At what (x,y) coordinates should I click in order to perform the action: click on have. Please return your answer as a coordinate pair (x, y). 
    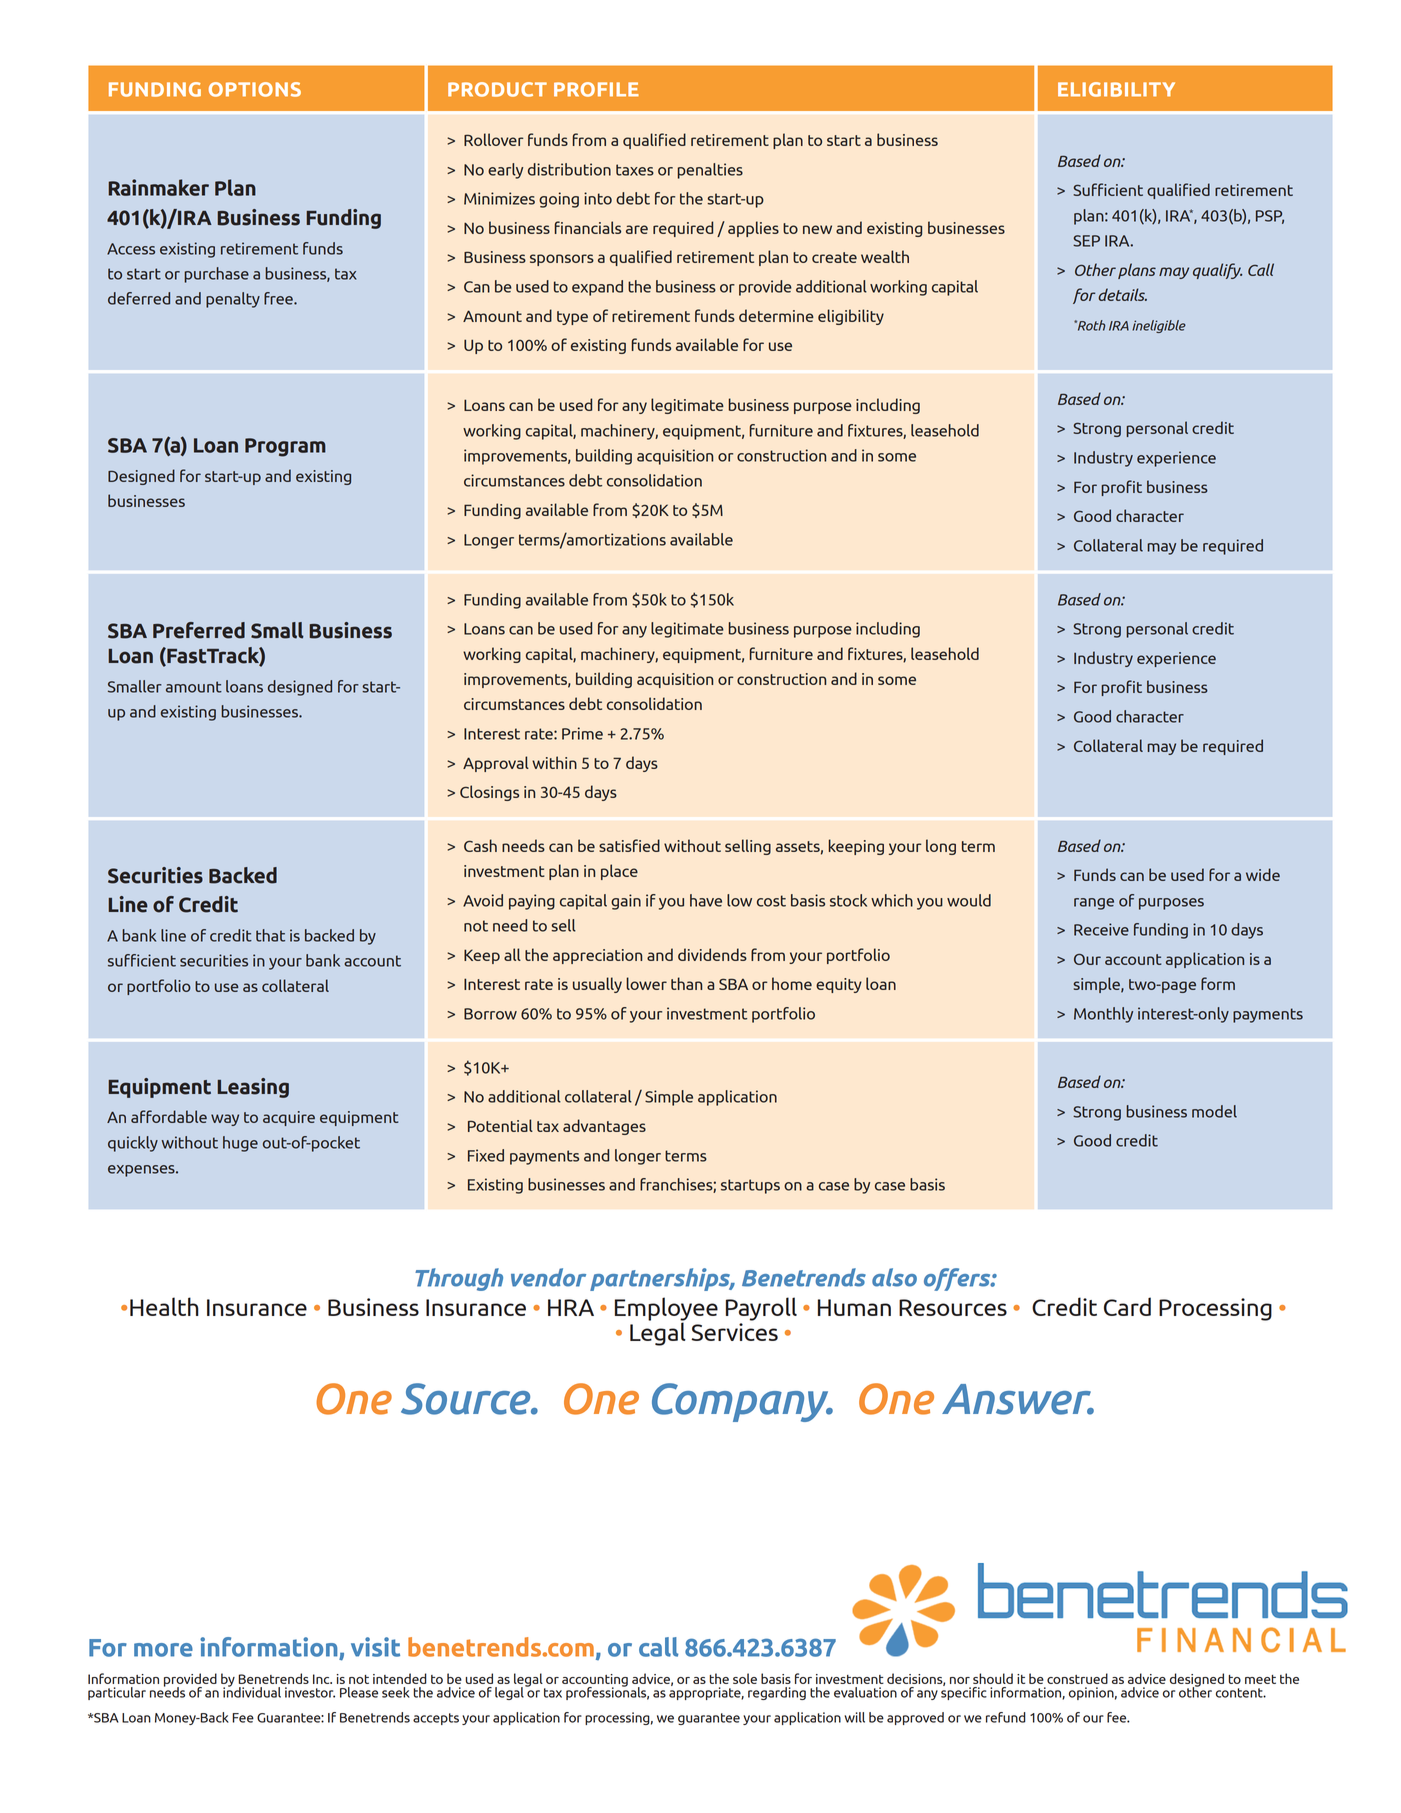
    Looking at the image, I should click on (706, 900).
